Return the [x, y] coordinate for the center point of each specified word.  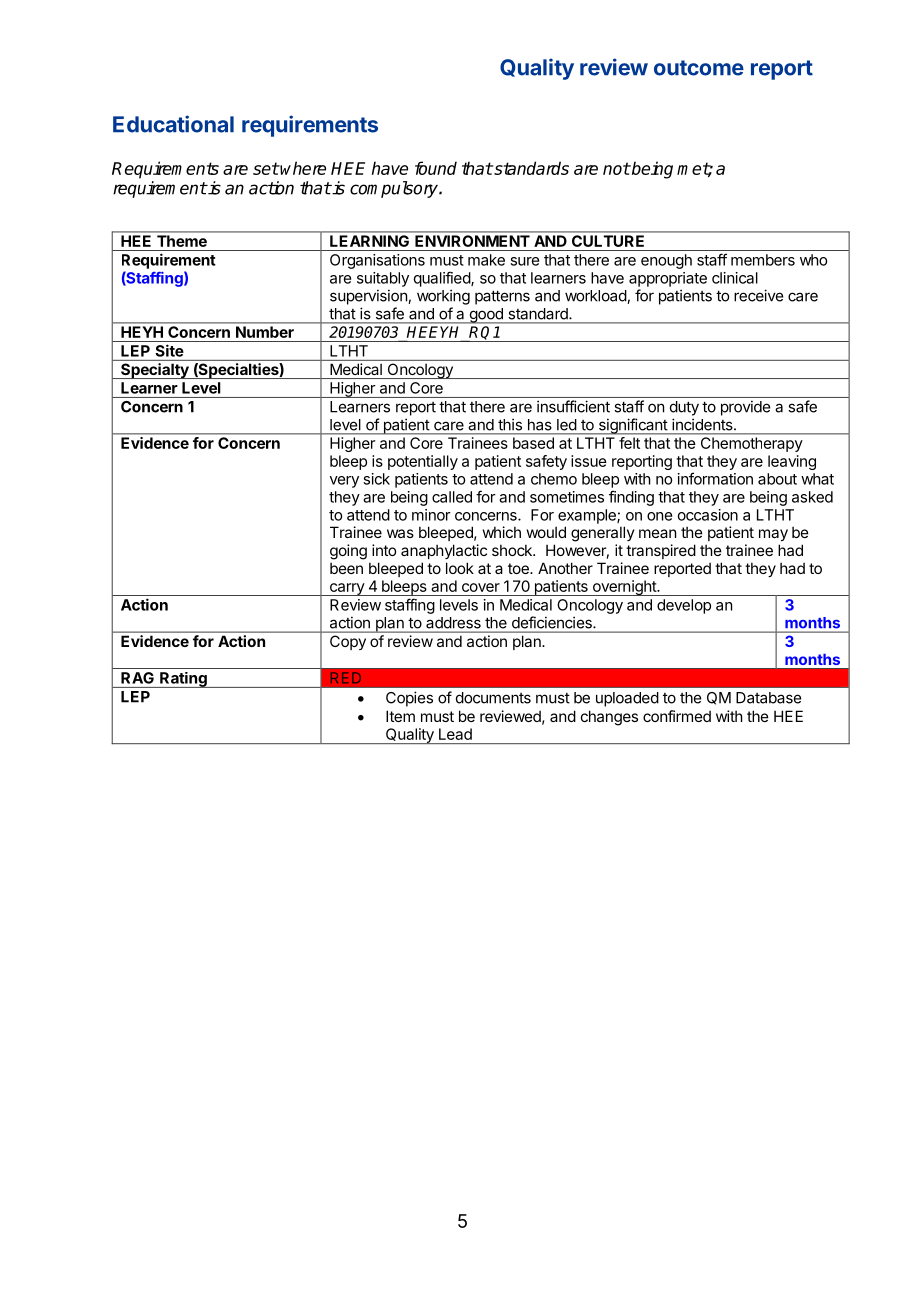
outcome [699, 68]
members [763, 260]
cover [481, 587]
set [266, 168]
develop [684, 606]
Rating [183, 680]
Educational [173, 124]
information [715, 478]
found [436, 168]
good [486, 316]
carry [347, 589]
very [344, 482]
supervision [369, 297]
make [486, 260]
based [533, 443]
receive [758, 295]
